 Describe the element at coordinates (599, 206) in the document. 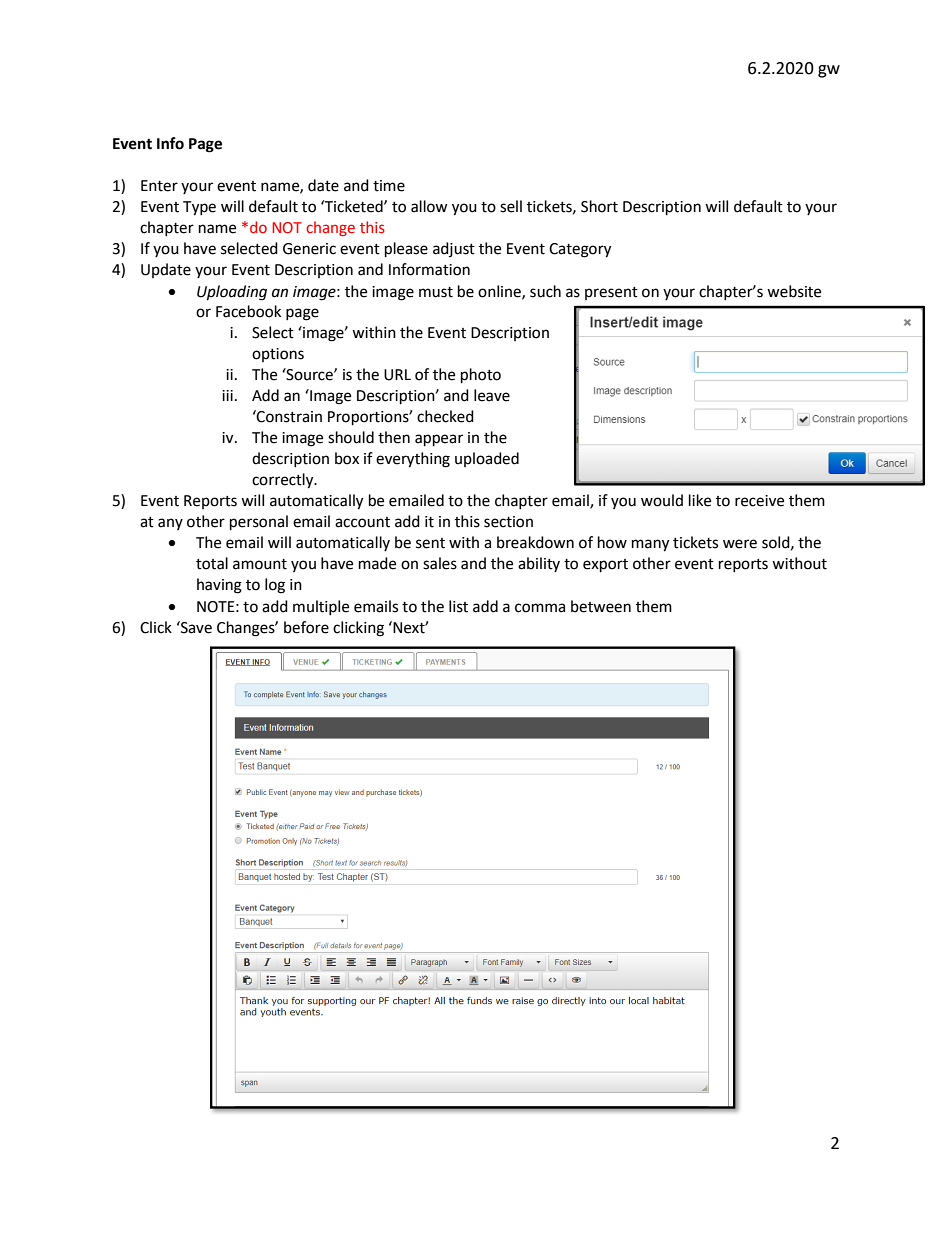

I see `Short` at that location.
